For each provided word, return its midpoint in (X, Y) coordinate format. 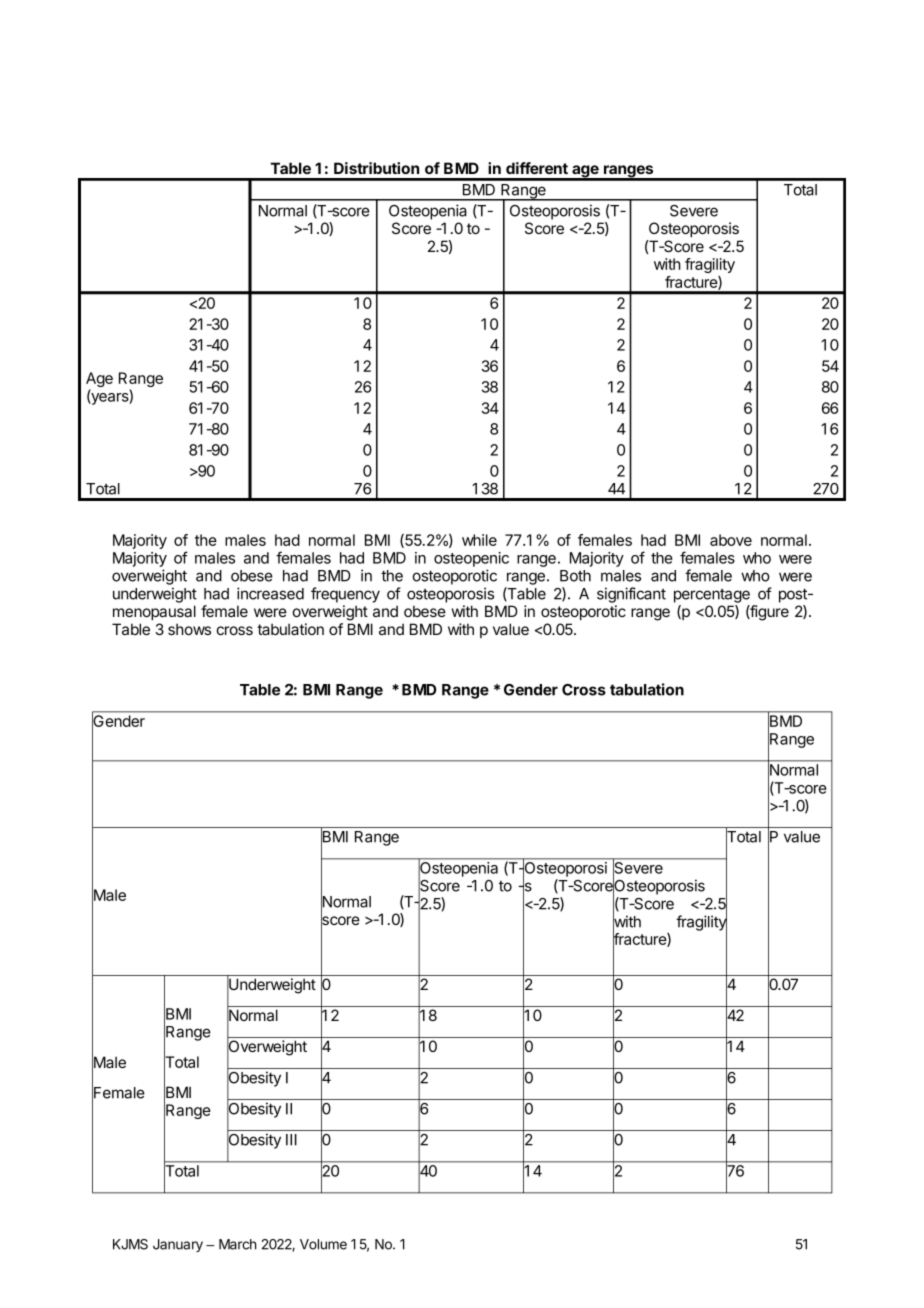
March (237, 1244)
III (291, 1140)
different (537, 168)
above (731, 540)
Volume (323, 1244)
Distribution (376, 168)
